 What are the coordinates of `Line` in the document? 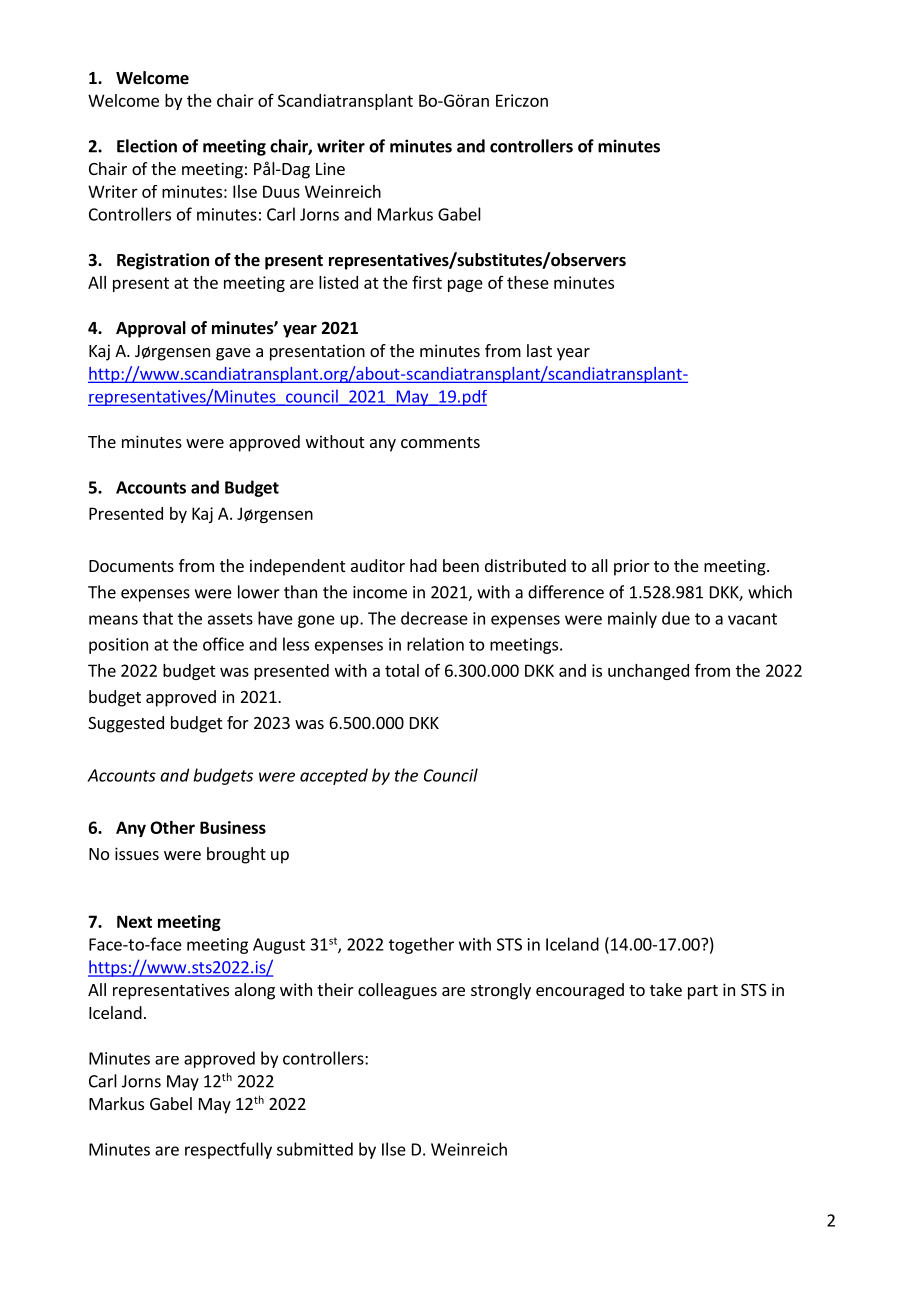 It's located at (330, 168).
